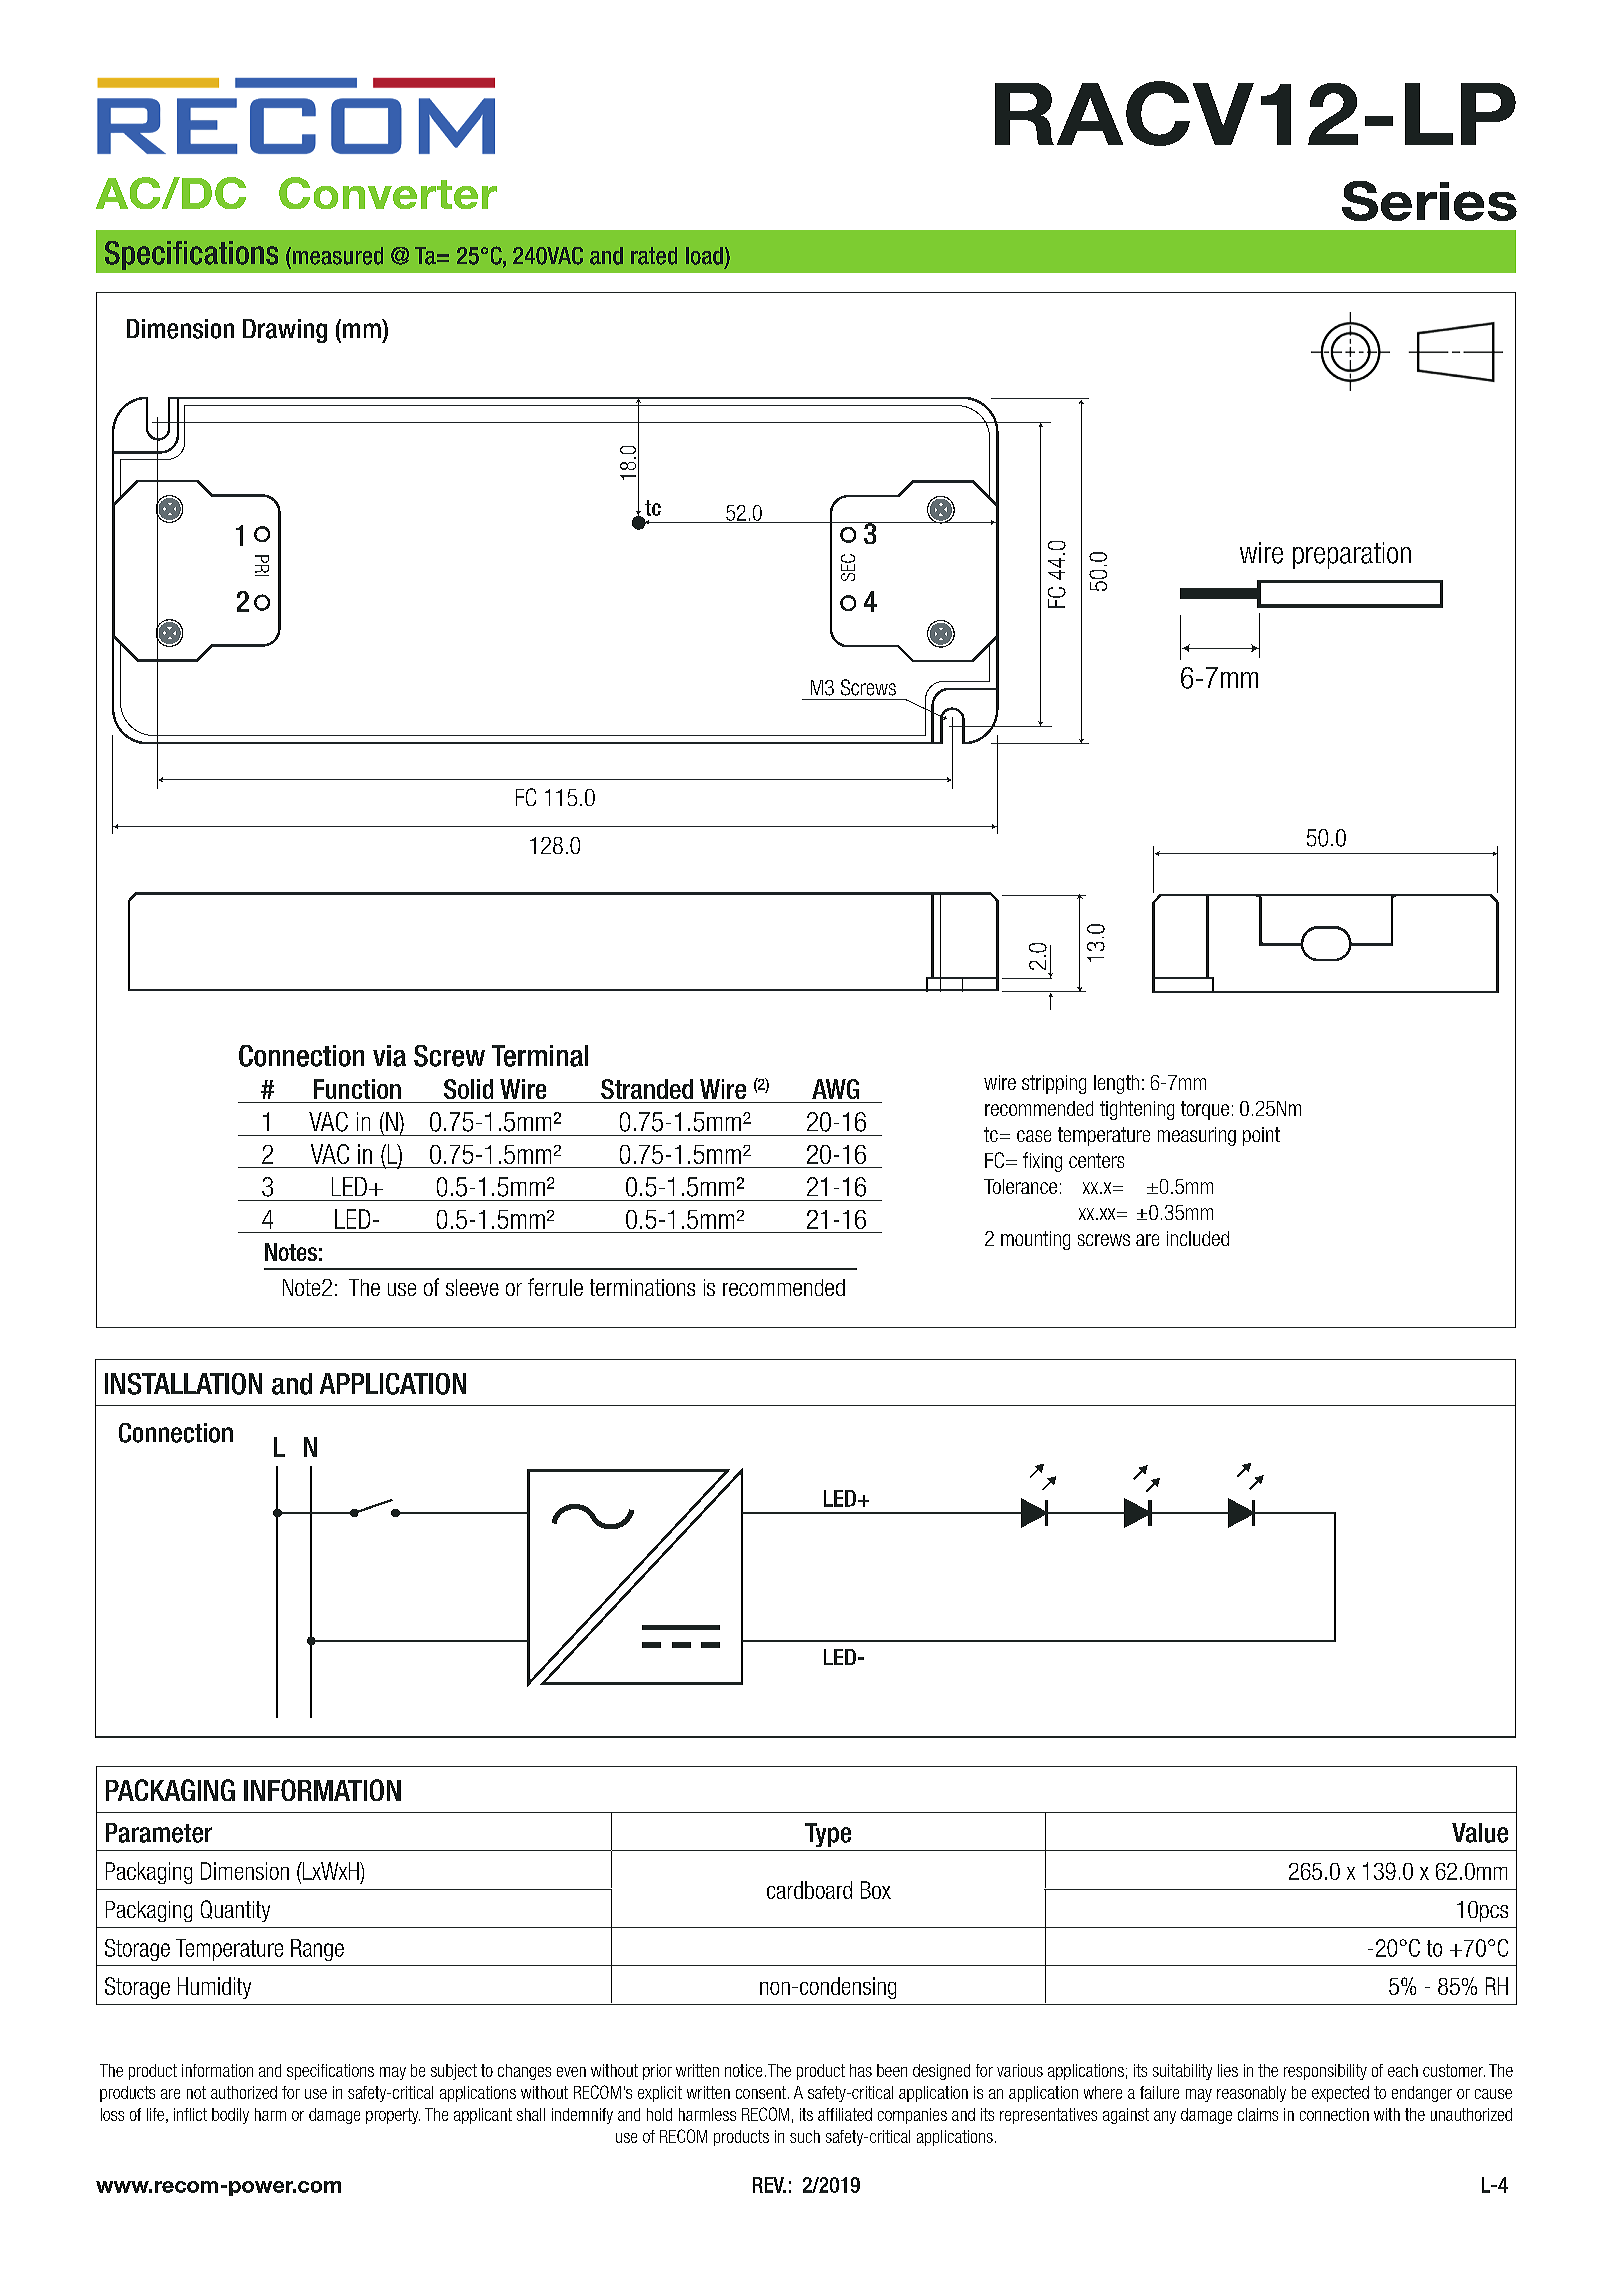 This document has width=1612, height=2280. What do you see at coordinates (357, 1089) in the document?
I see `Function` at bounding box center [357, 1089].
